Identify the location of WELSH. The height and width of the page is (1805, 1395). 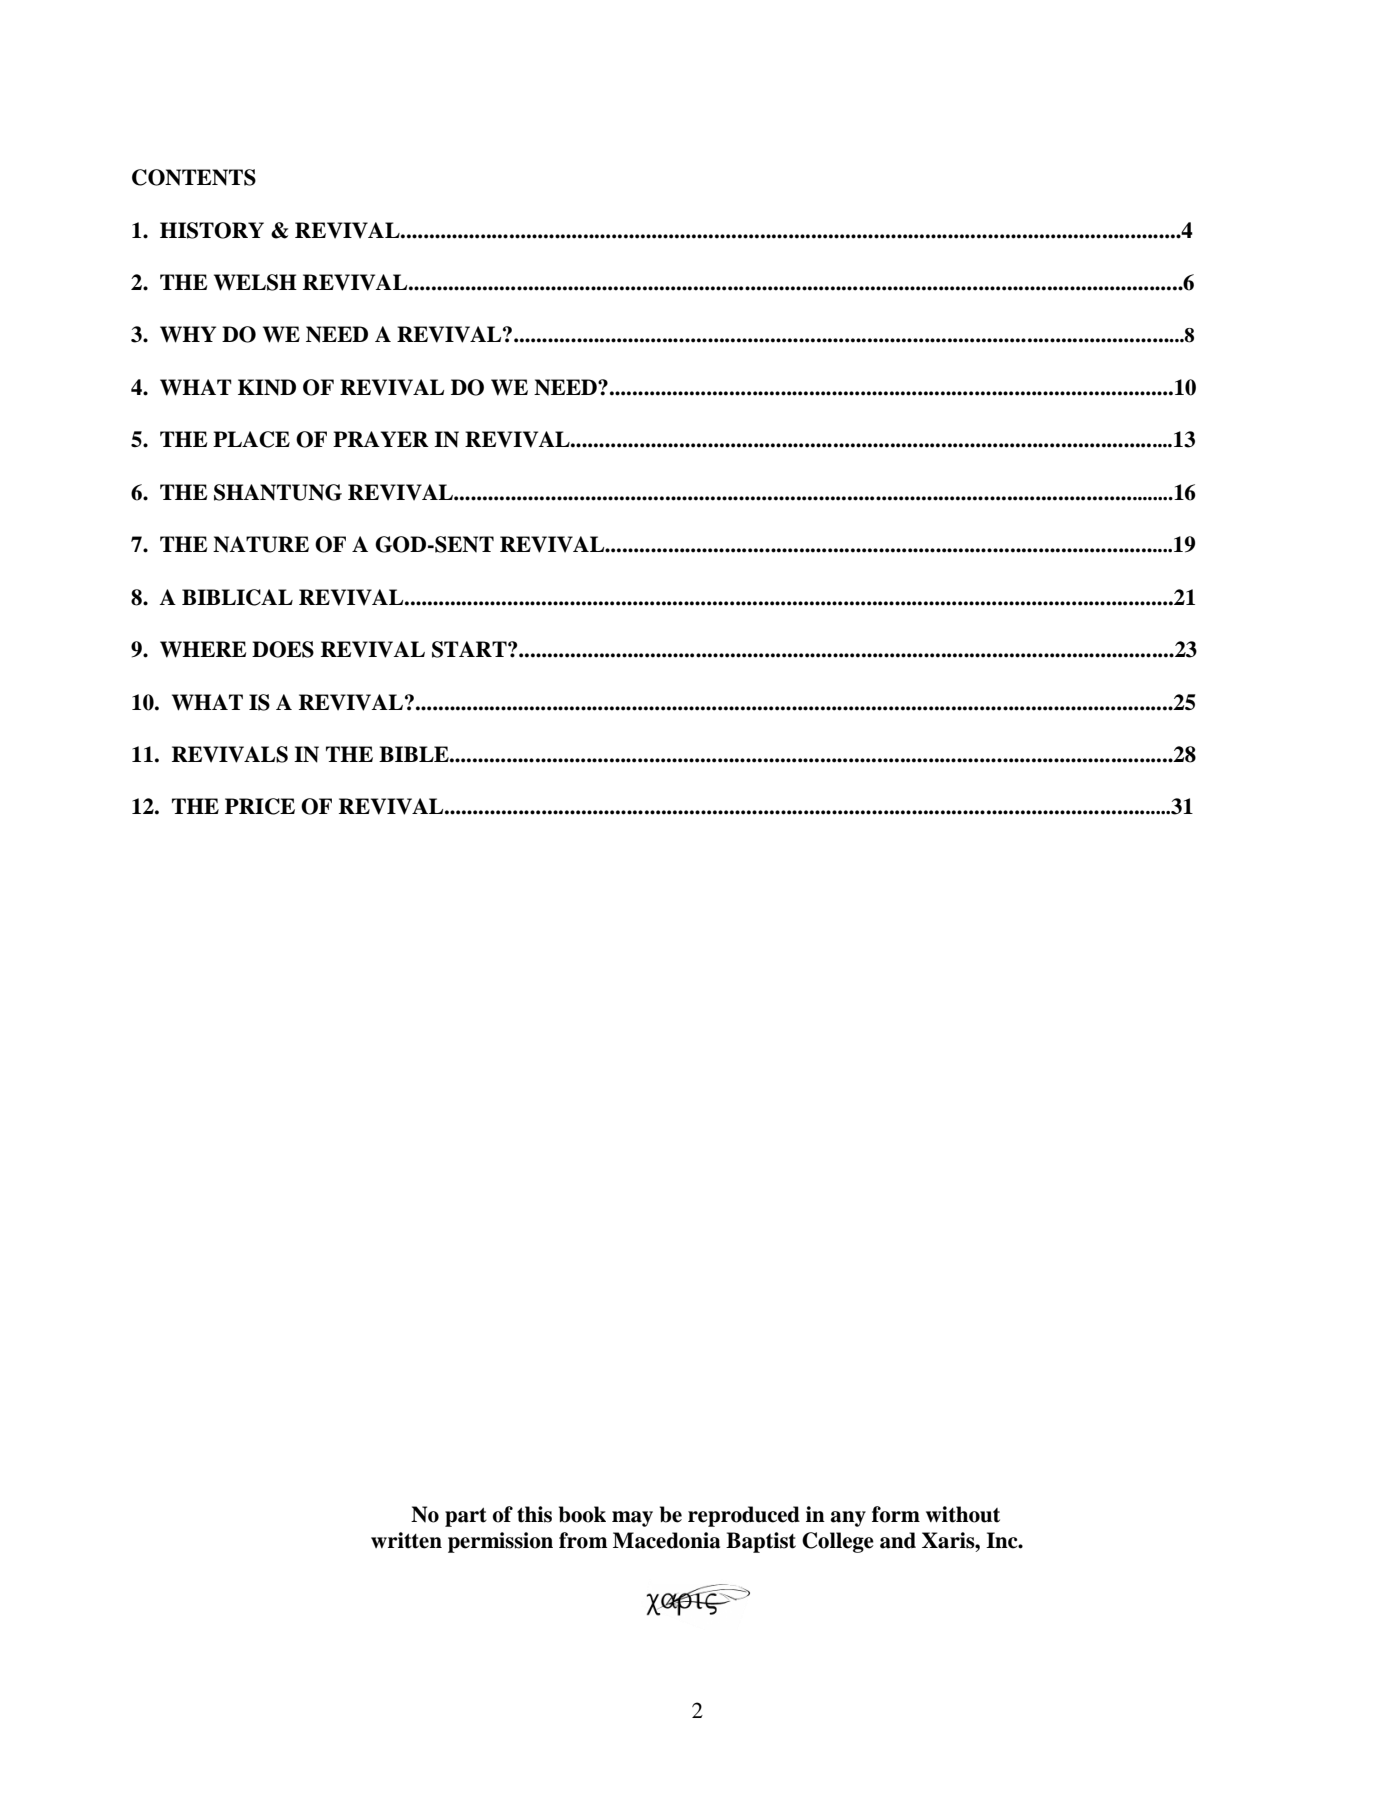
(255, 282).
